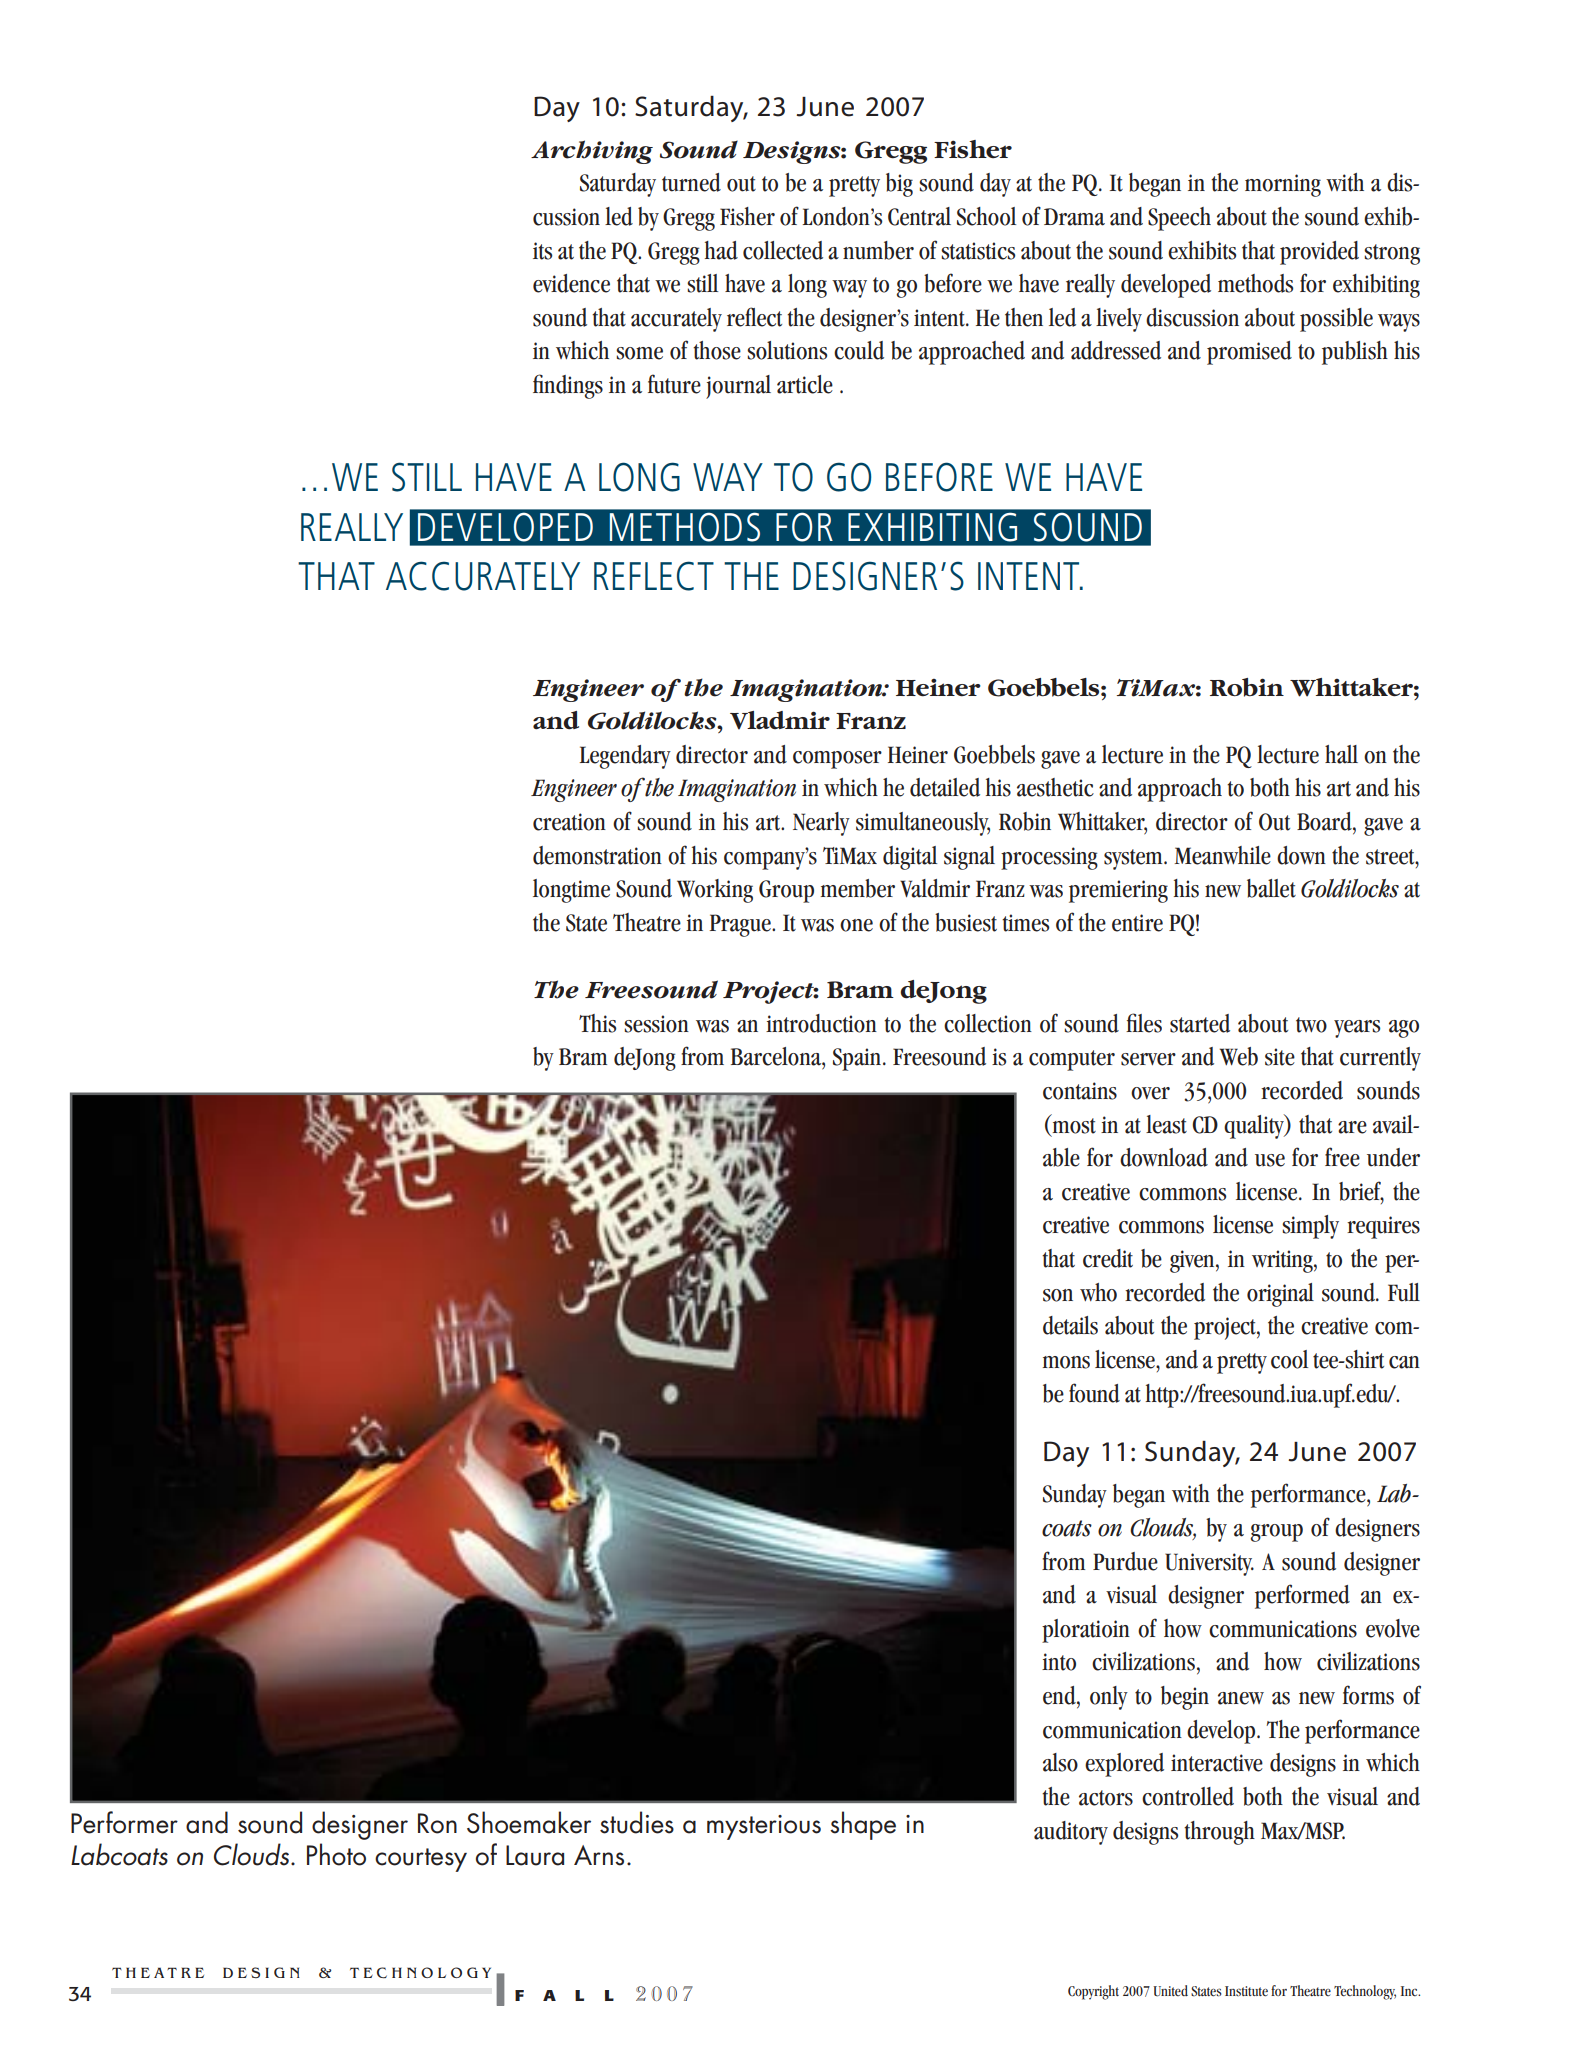 This screenshot has height=2048, width=1583. Describe the element at coordinates (336, 1854) in the screenshot. I see `Photo` at that location.
